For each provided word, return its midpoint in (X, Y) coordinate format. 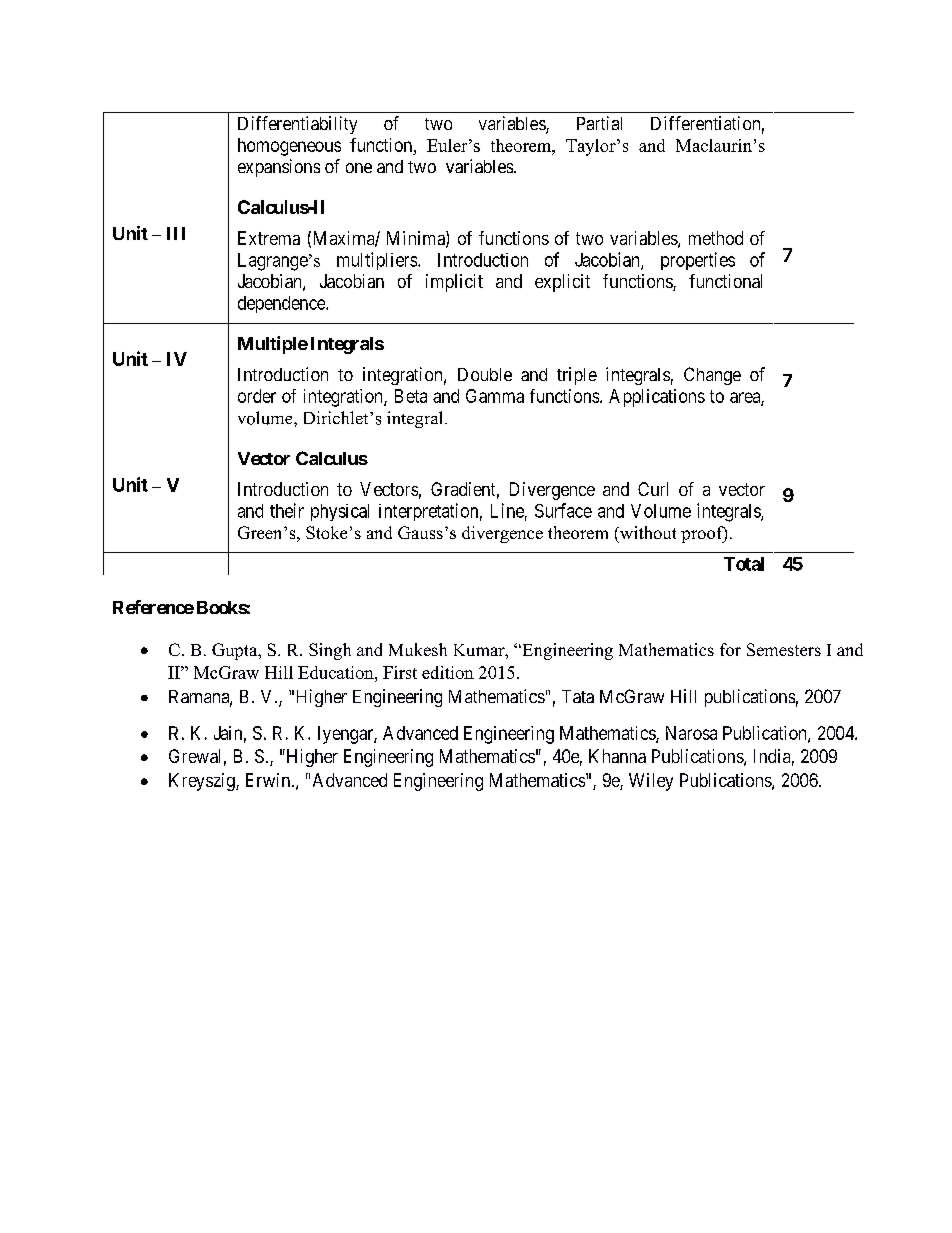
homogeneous (289, 147)
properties (698, 261)
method (716, 238)
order (257, 396)
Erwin (268, 780)
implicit (454, 283)
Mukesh (418, 649)
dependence (282, 304)
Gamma (495, 396)
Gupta (236, 651)
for (730, 649)
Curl (653, 489)
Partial (599, 123)
